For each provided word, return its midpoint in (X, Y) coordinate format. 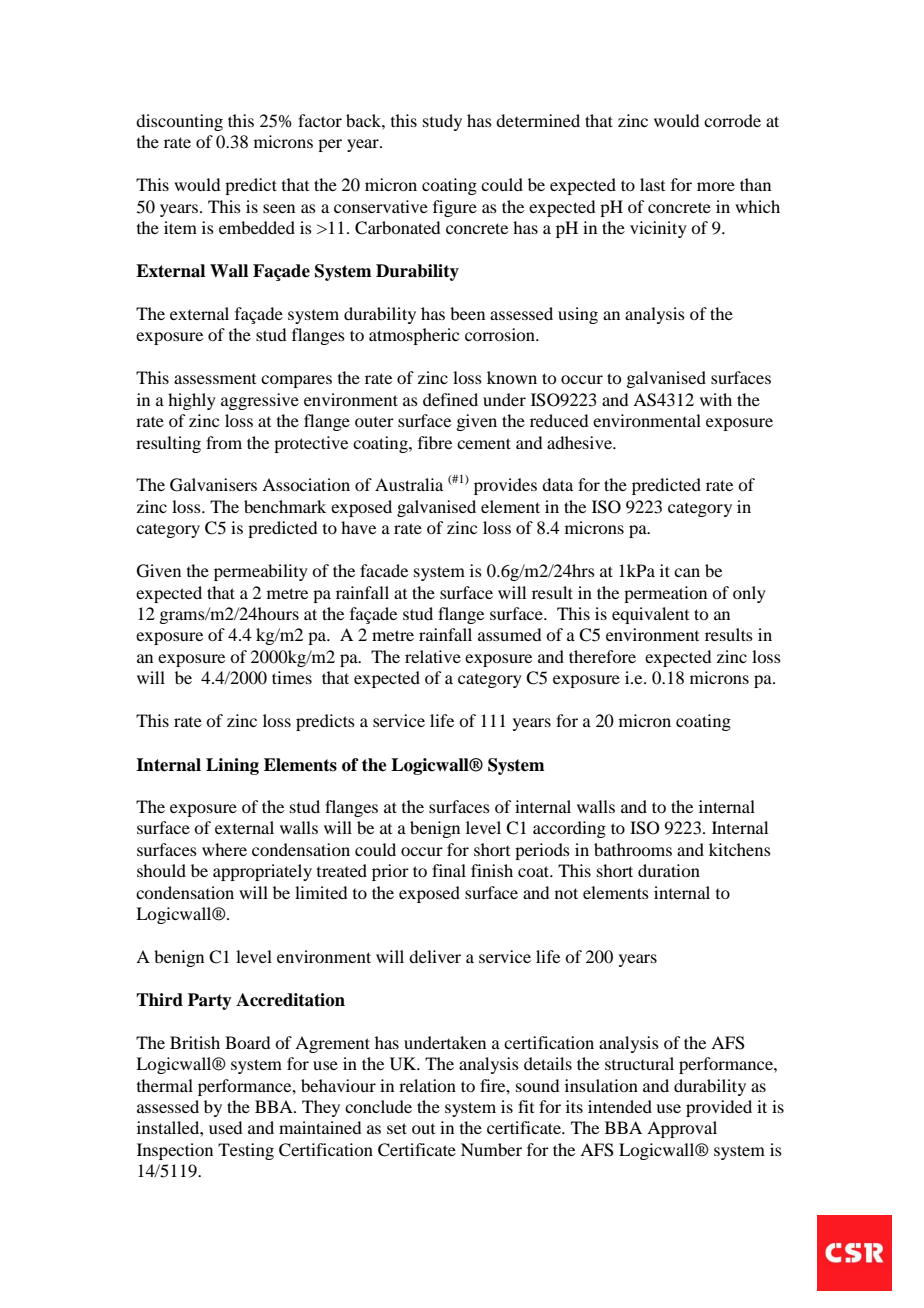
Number (491, 1149)
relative (433, 656)
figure (455, 208)
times (292, 677)
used (225, 1127)
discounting (179, 122)
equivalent (650, 615)
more (716, 186)
